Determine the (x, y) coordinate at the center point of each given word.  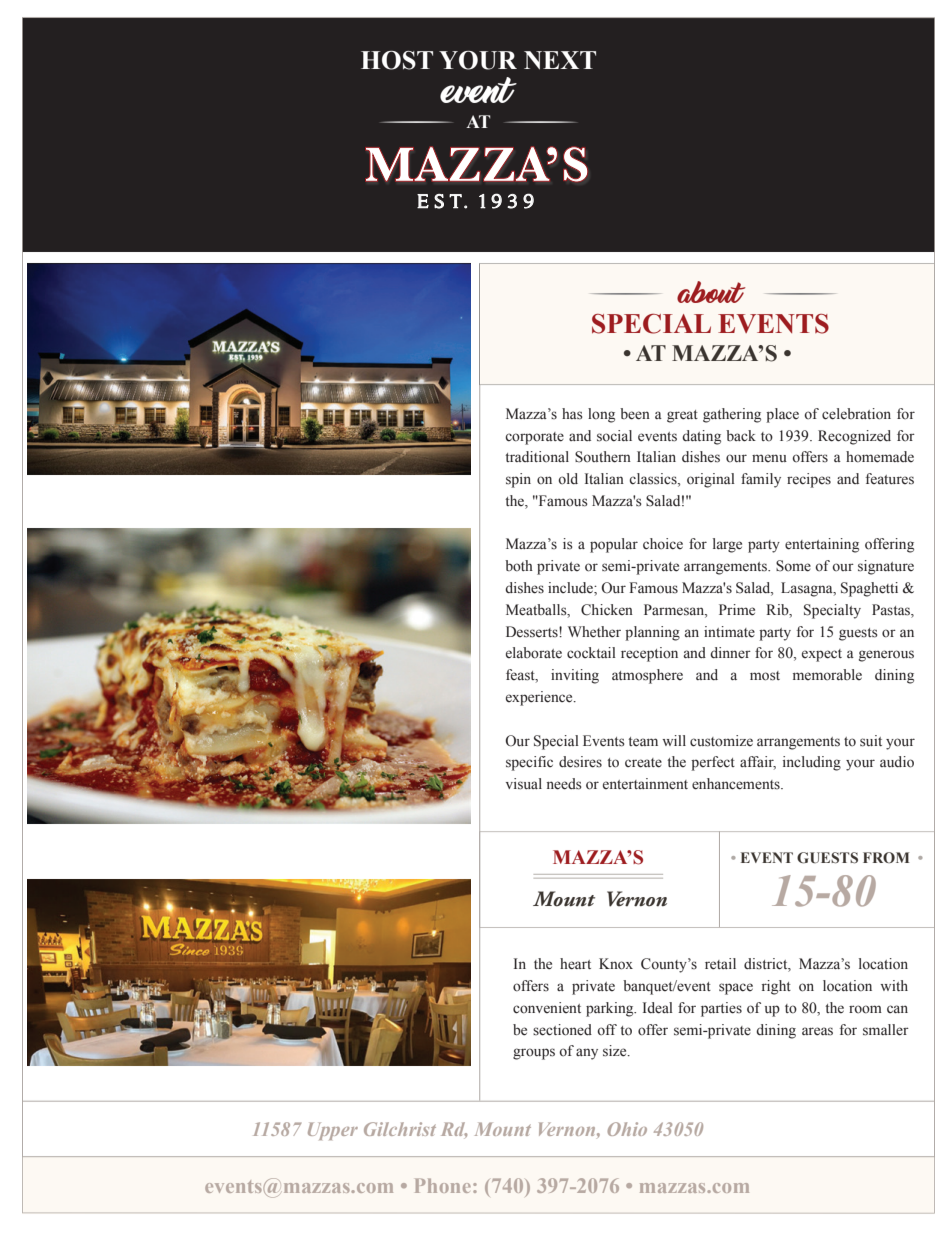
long (601, 415)
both (519, 566)
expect (822, 655)
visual (524, 784)
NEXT (560, 60)
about (711, 292)
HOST (397, 60)
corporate (534, 438)
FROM (886, 857)
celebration (856, 414)
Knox (616, 964)
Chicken (607, 610)
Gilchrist (400, 1129)
